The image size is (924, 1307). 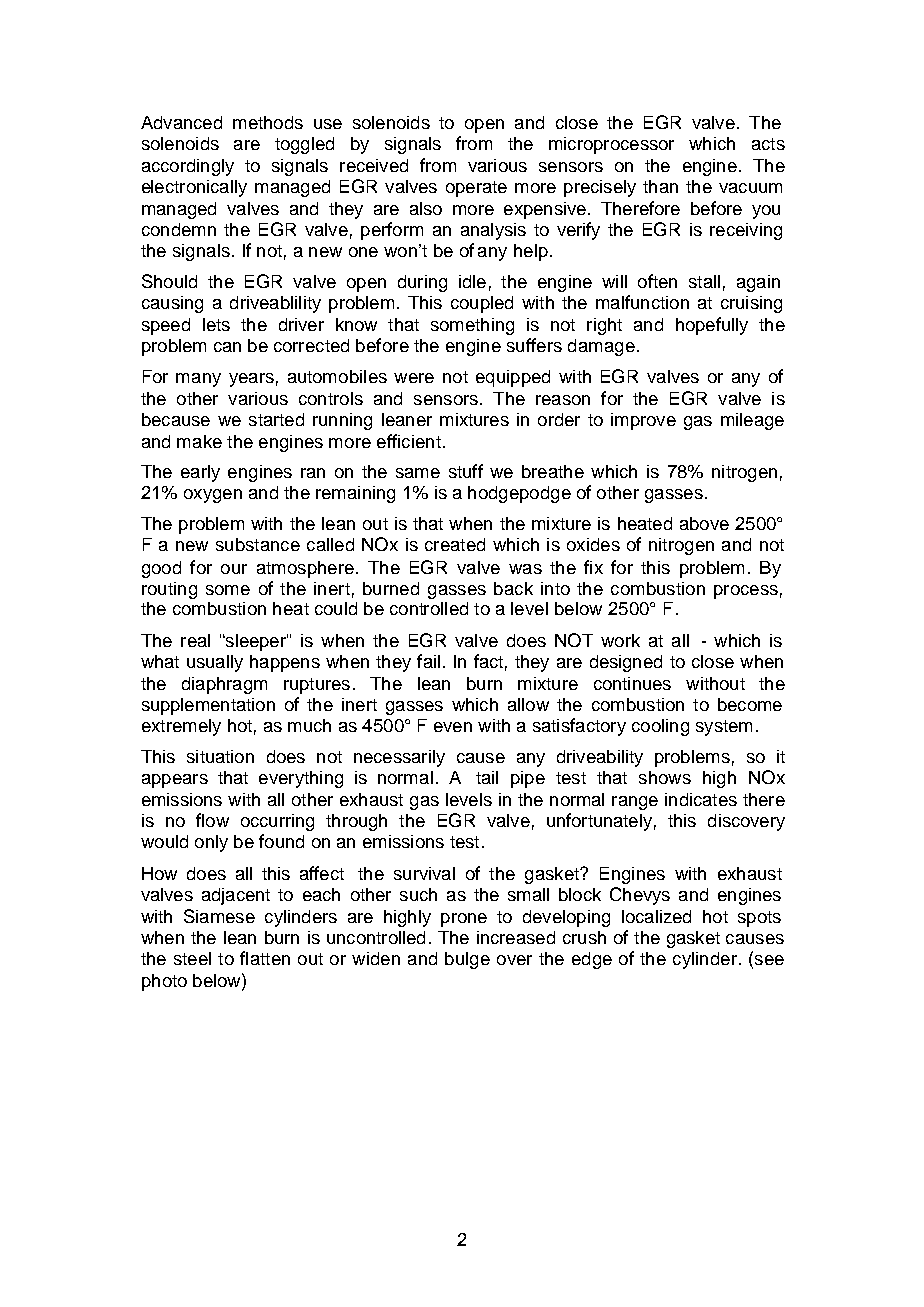 I want to click on above, so click(x=704, y=523).
